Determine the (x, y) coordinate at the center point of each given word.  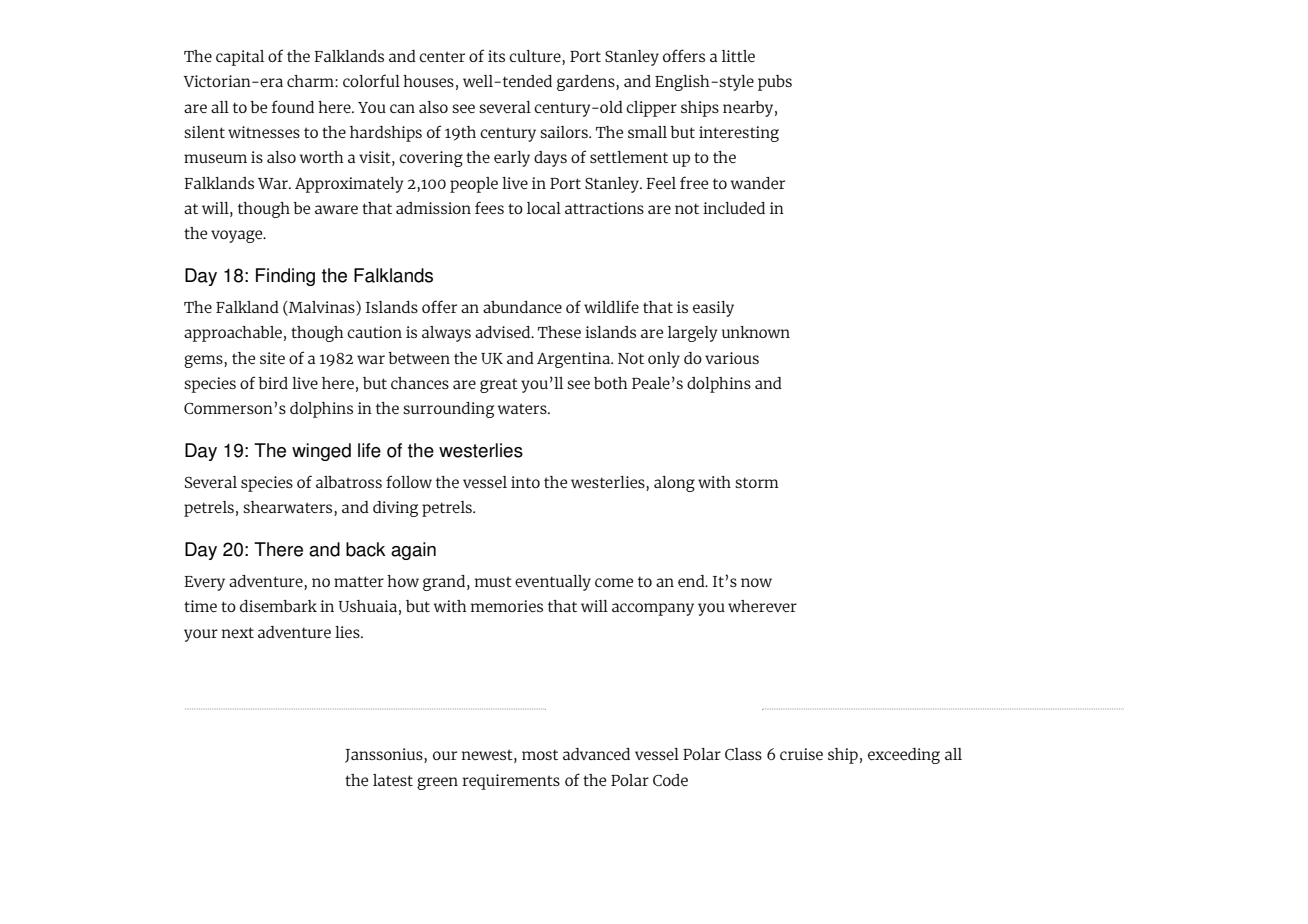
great (499, 385)
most (540, 754)
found (293, 106)
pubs (775, 83)
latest (393, 780)
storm (757, 482)
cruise (801, 754)
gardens (587, 83)
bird (273, 383)
